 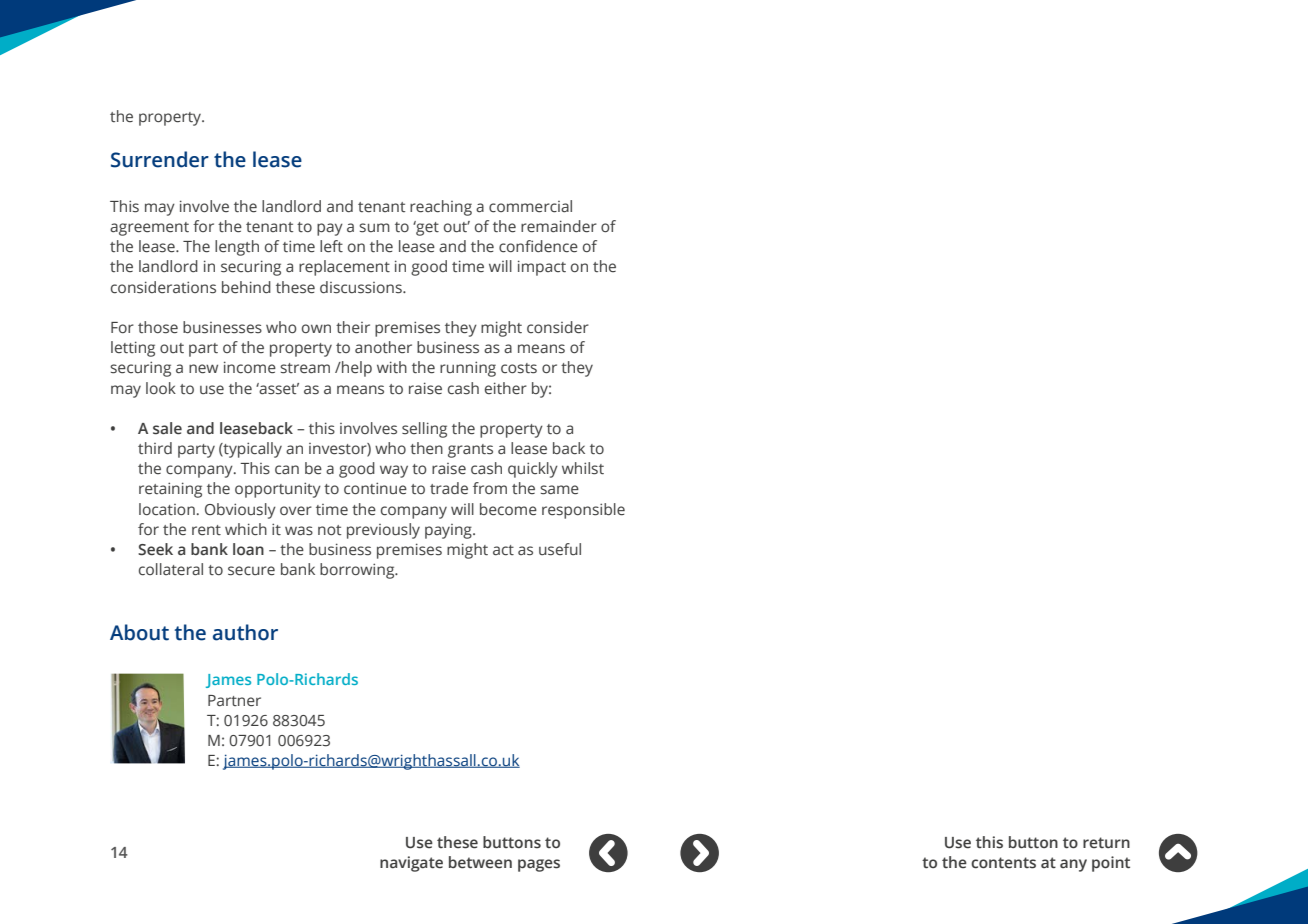 I want to click on commercial, so click(x=530, y=206).
